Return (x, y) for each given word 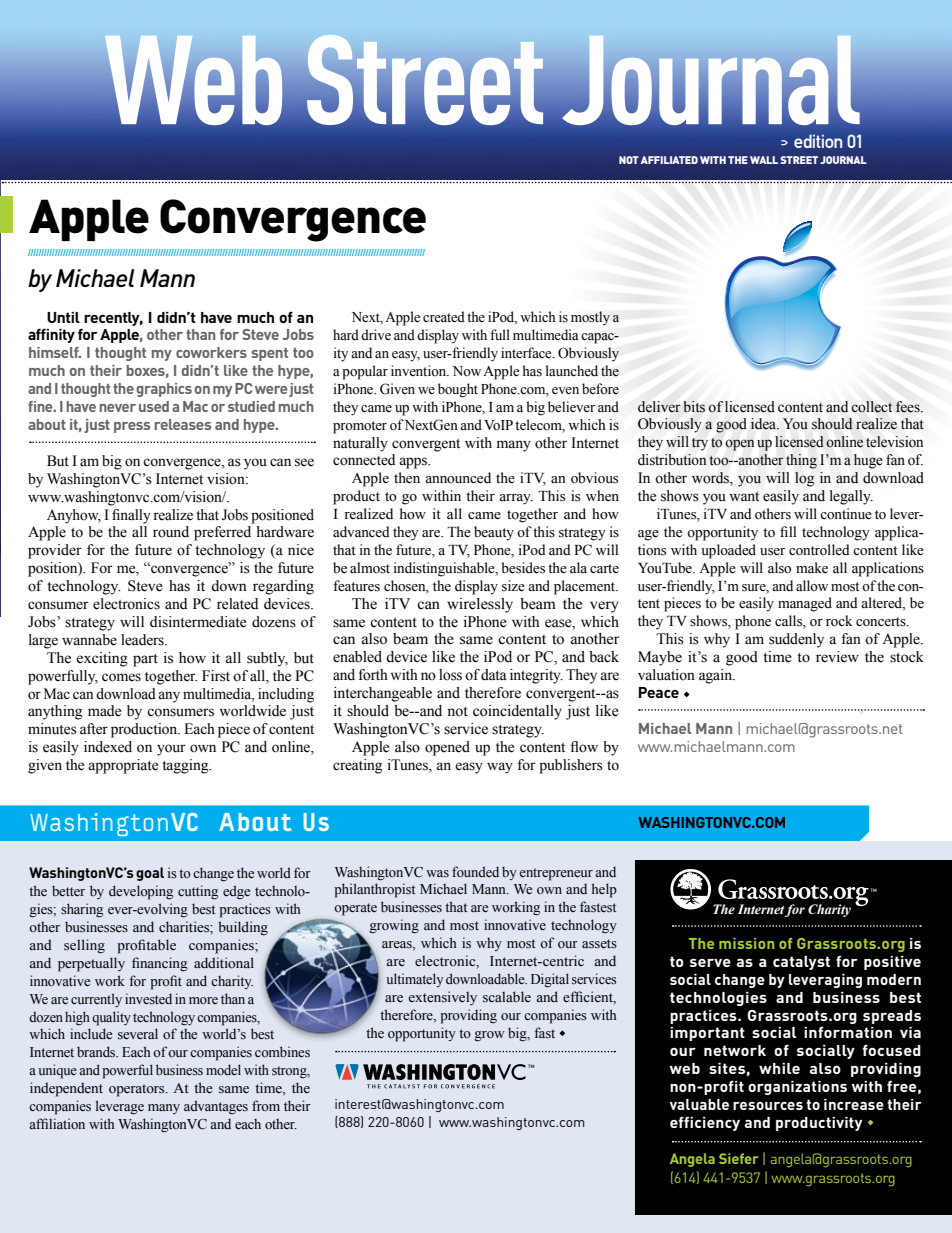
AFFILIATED (669, 160)
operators (138, 1090)
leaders (143, 640)
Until (63, 317)
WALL (764, 160)
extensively (442, 998)
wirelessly (480, 605)
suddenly (796, 640)
